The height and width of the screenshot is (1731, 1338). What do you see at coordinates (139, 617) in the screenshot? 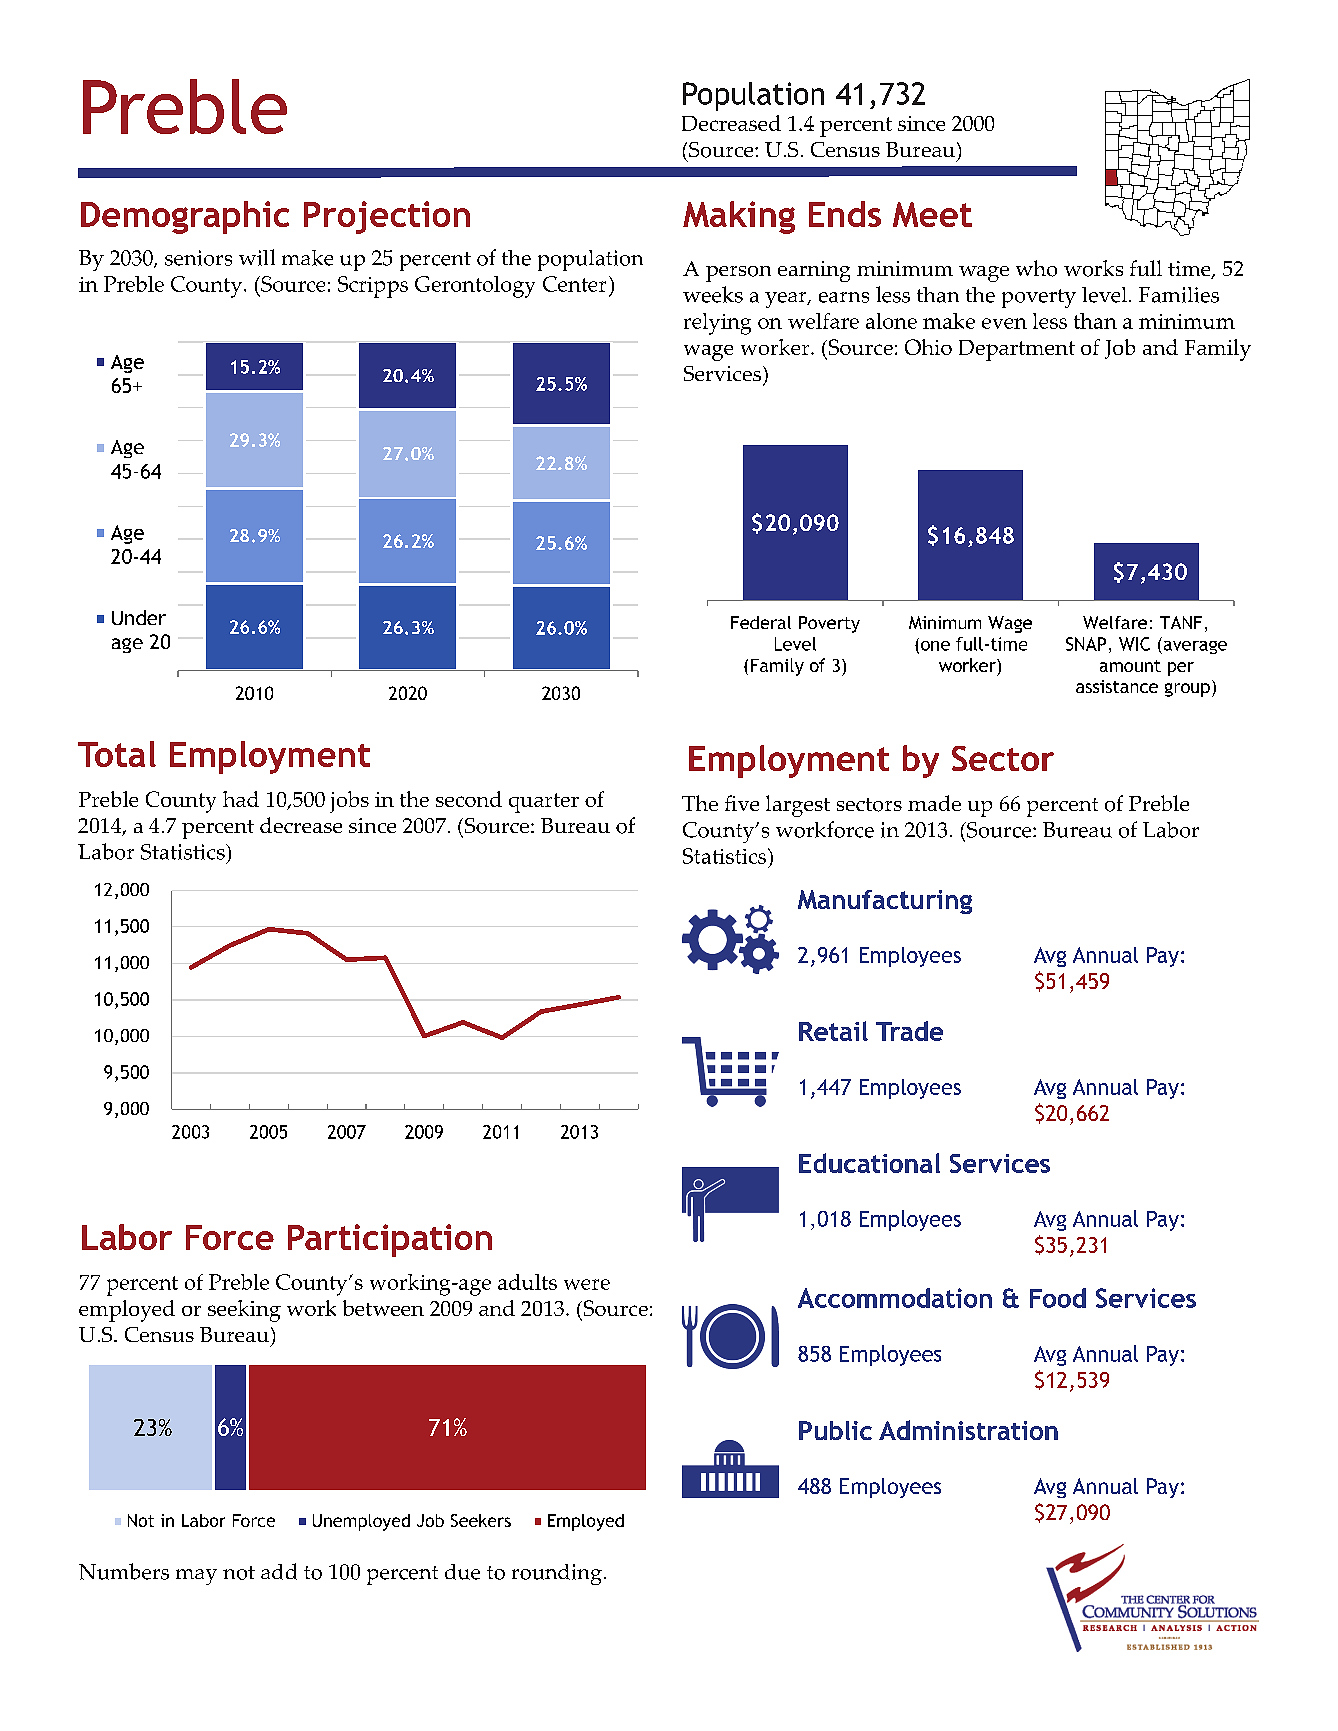
I see `Under` at bounding box center [139, 617].
